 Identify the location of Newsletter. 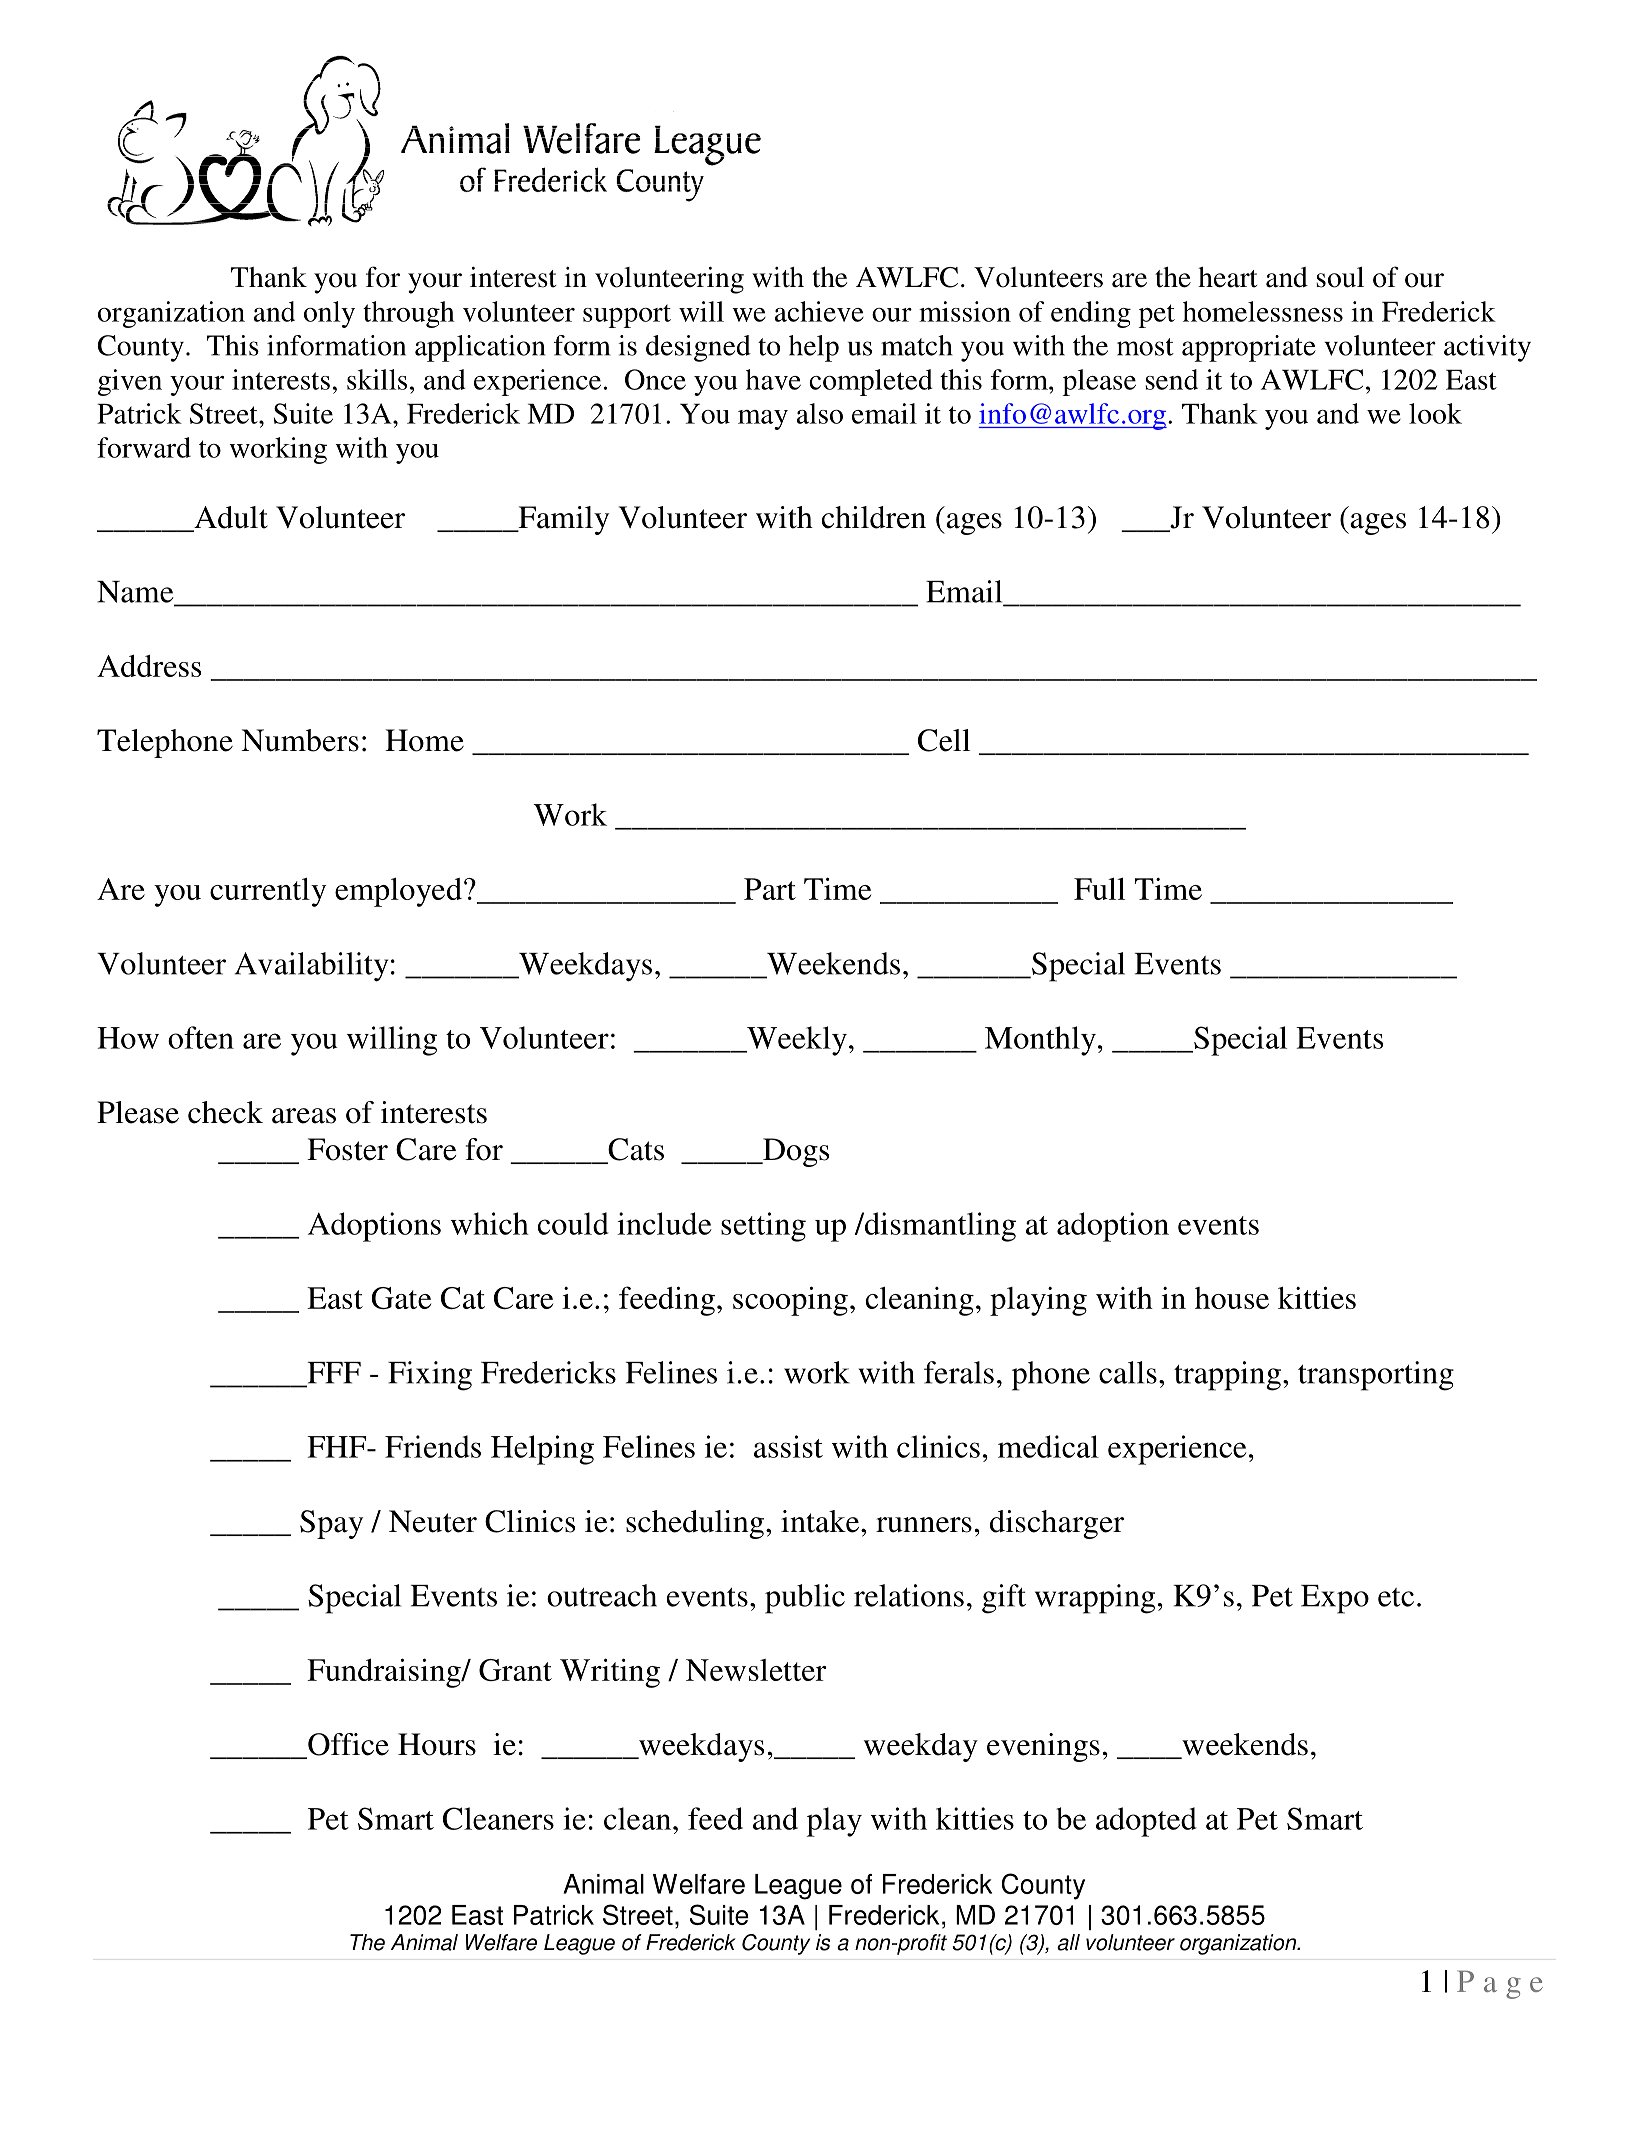
(756, 1670).
